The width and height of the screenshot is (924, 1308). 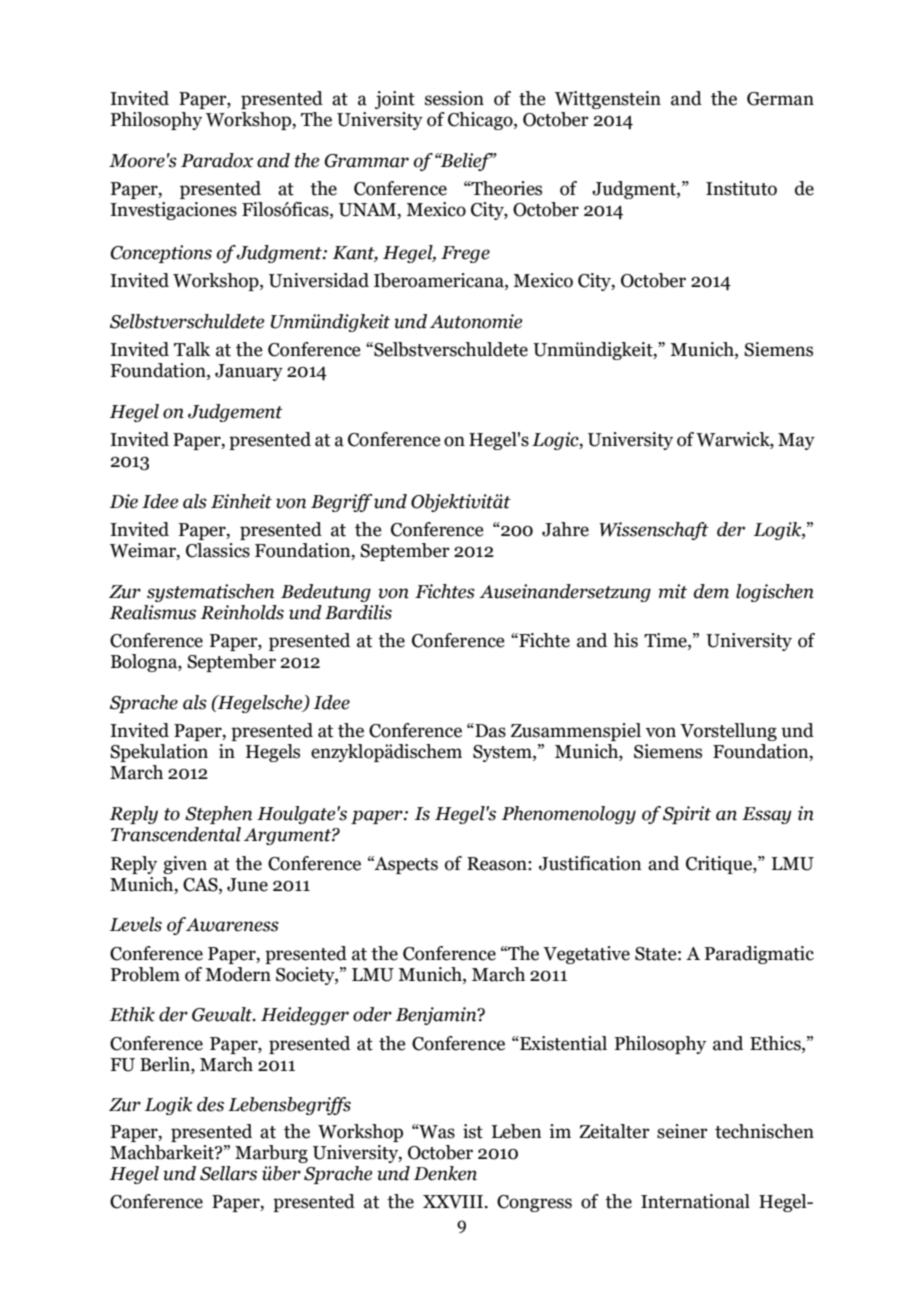 What do you see at coordinates (453, 1202) in the screenshot?
I see `XXVIII` at bounding box center [453, 1202].
